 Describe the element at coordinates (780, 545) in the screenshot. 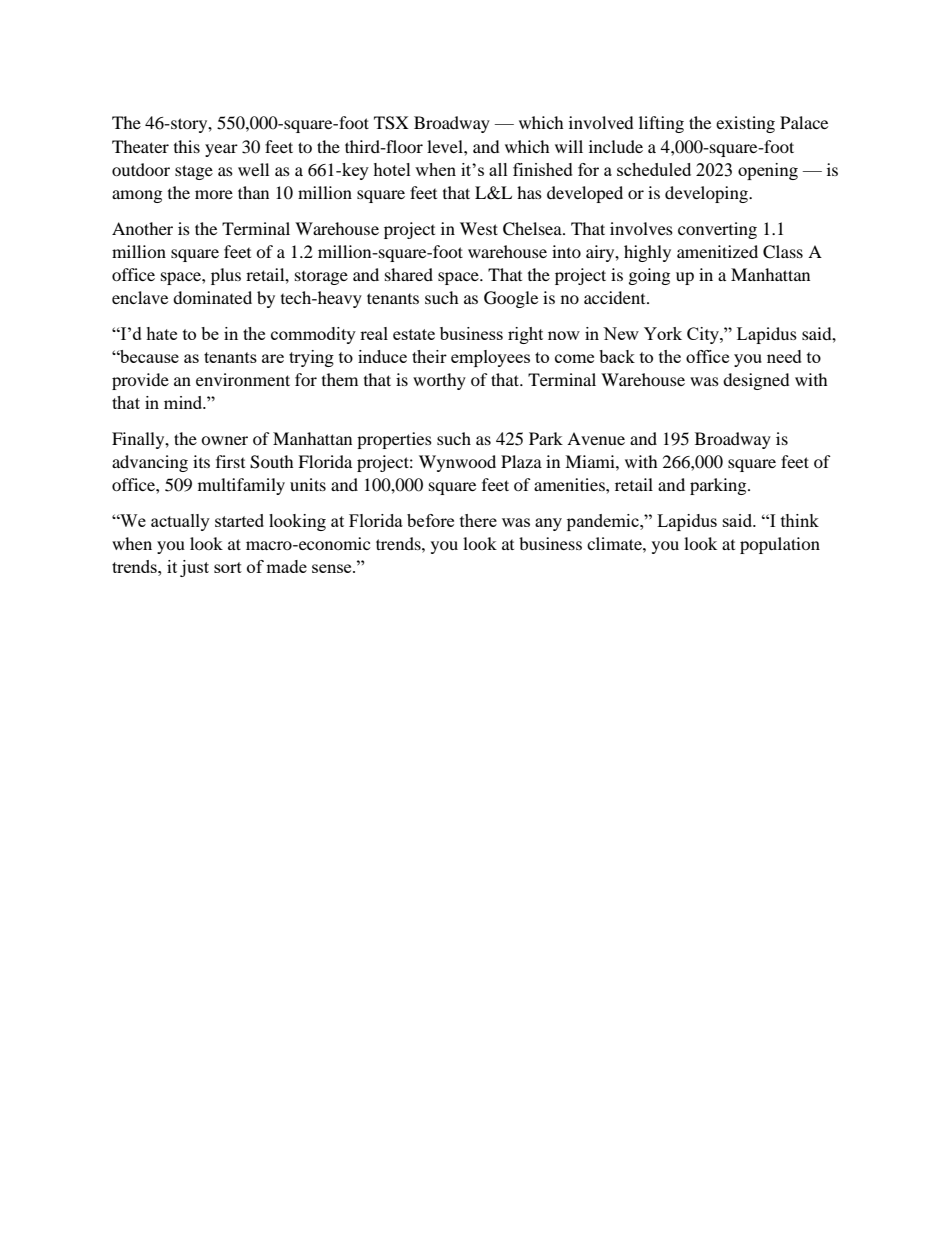

I see `population` at that location.
